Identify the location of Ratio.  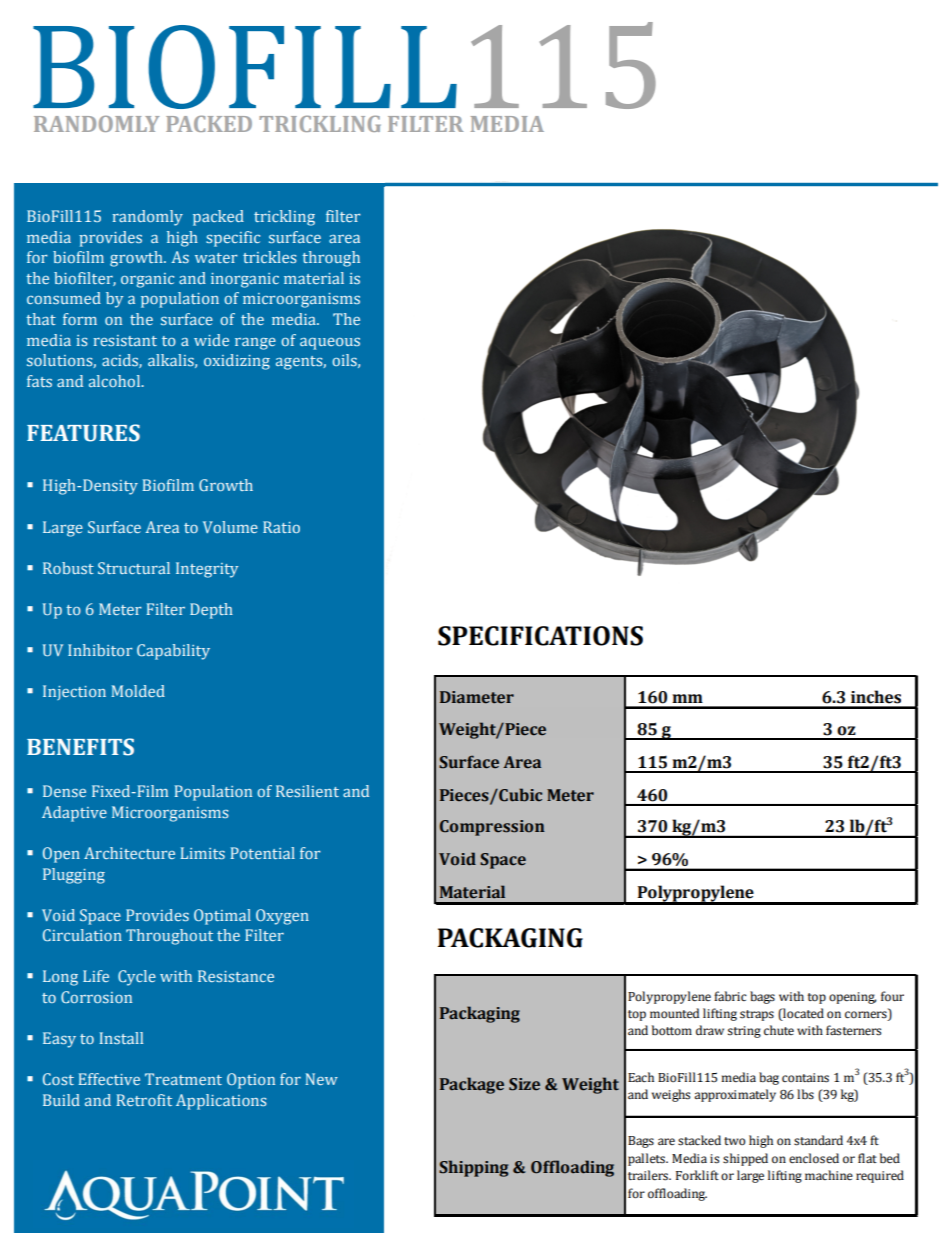
(281, 527).
